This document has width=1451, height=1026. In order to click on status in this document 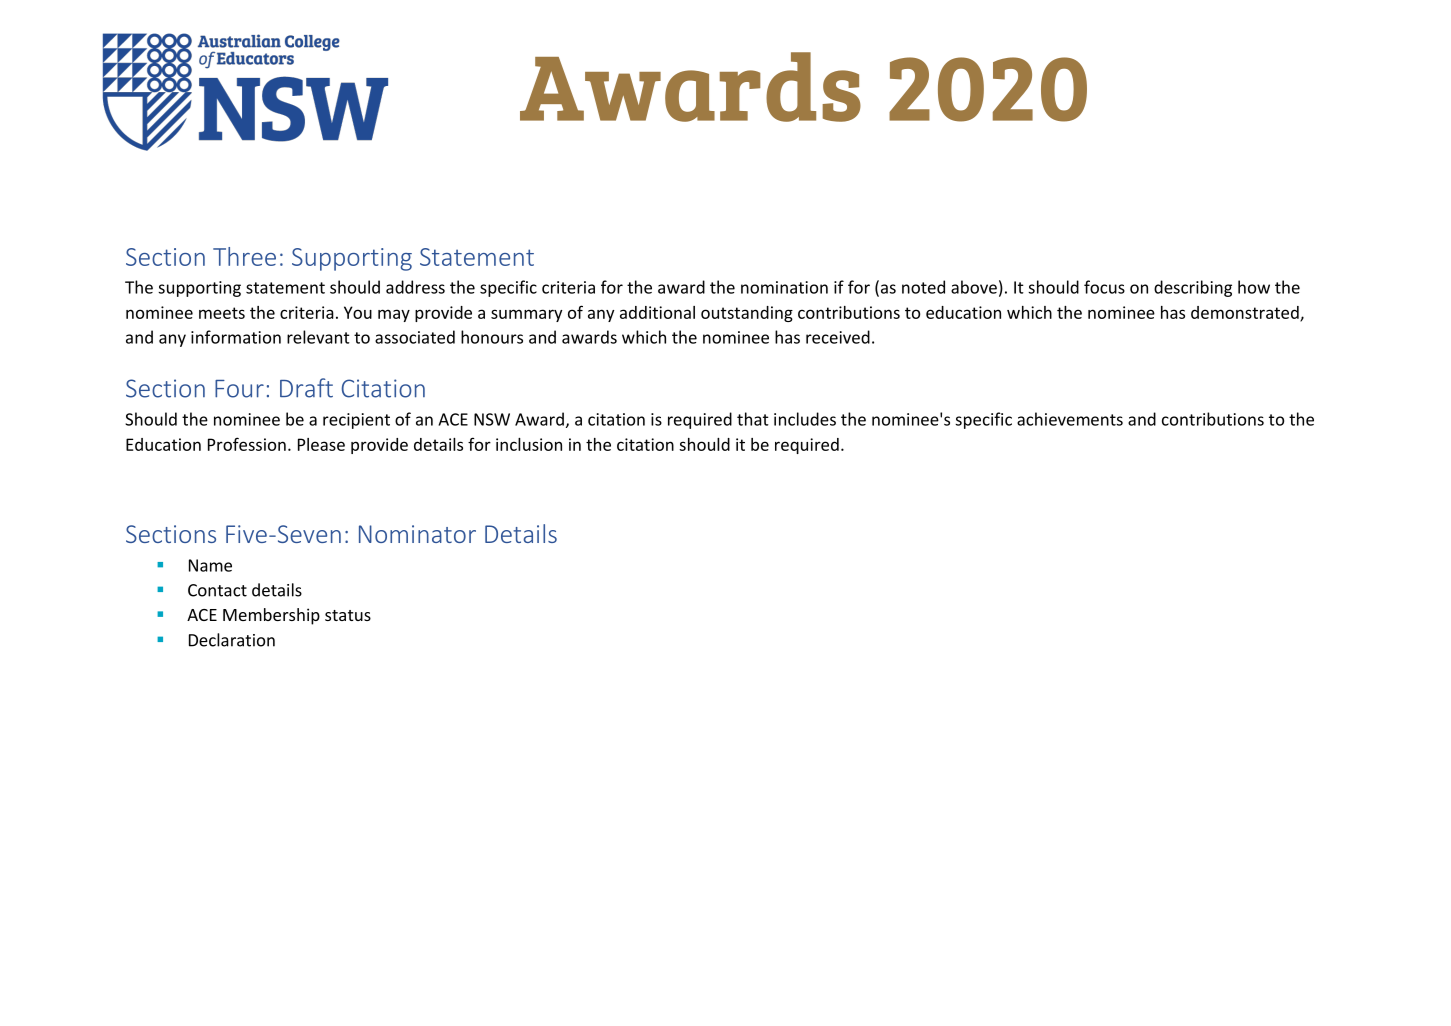, I will do `click(348, 615)`.
